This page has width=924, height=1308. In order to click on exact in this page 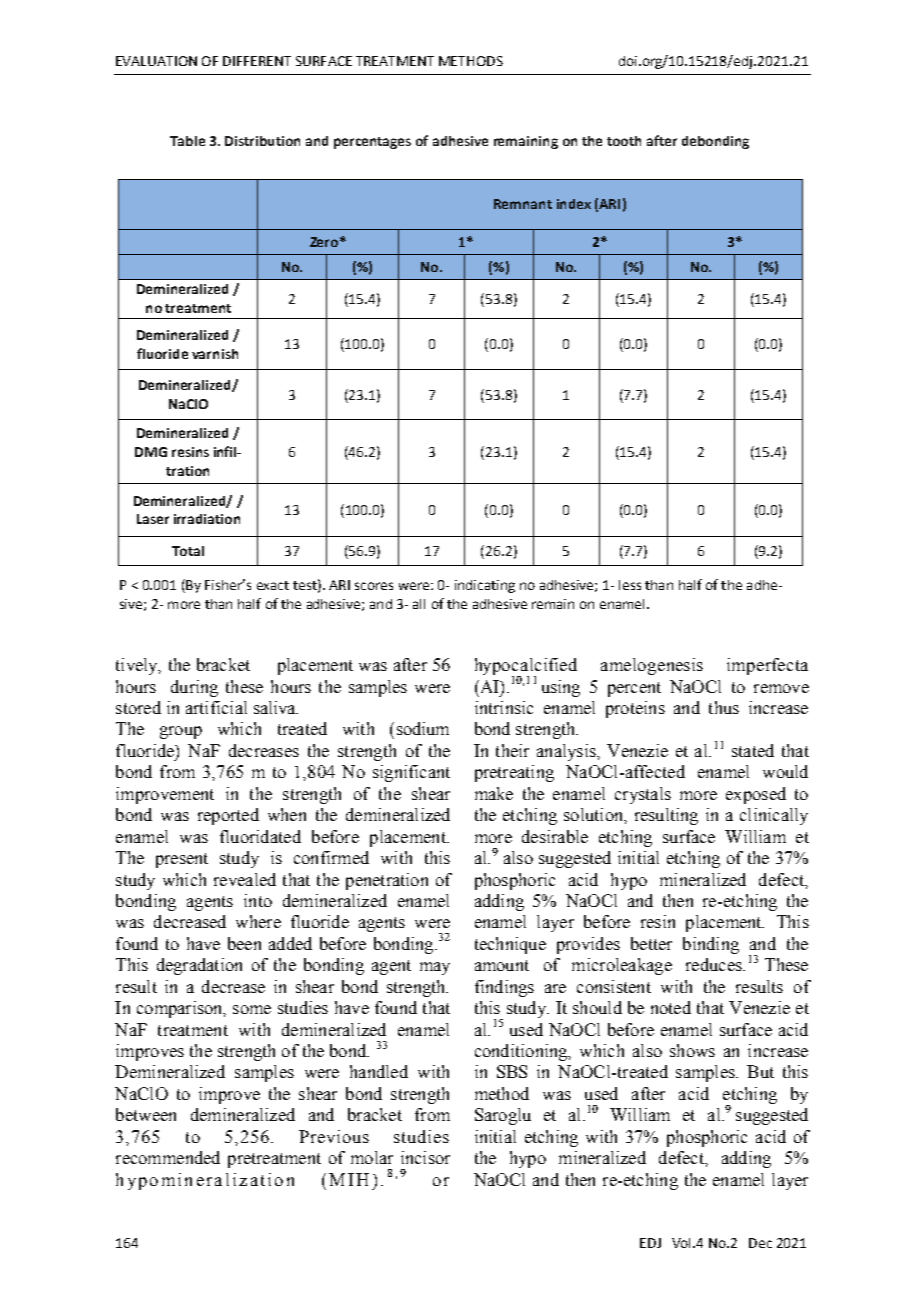, I will do `click(273, 585)`.
